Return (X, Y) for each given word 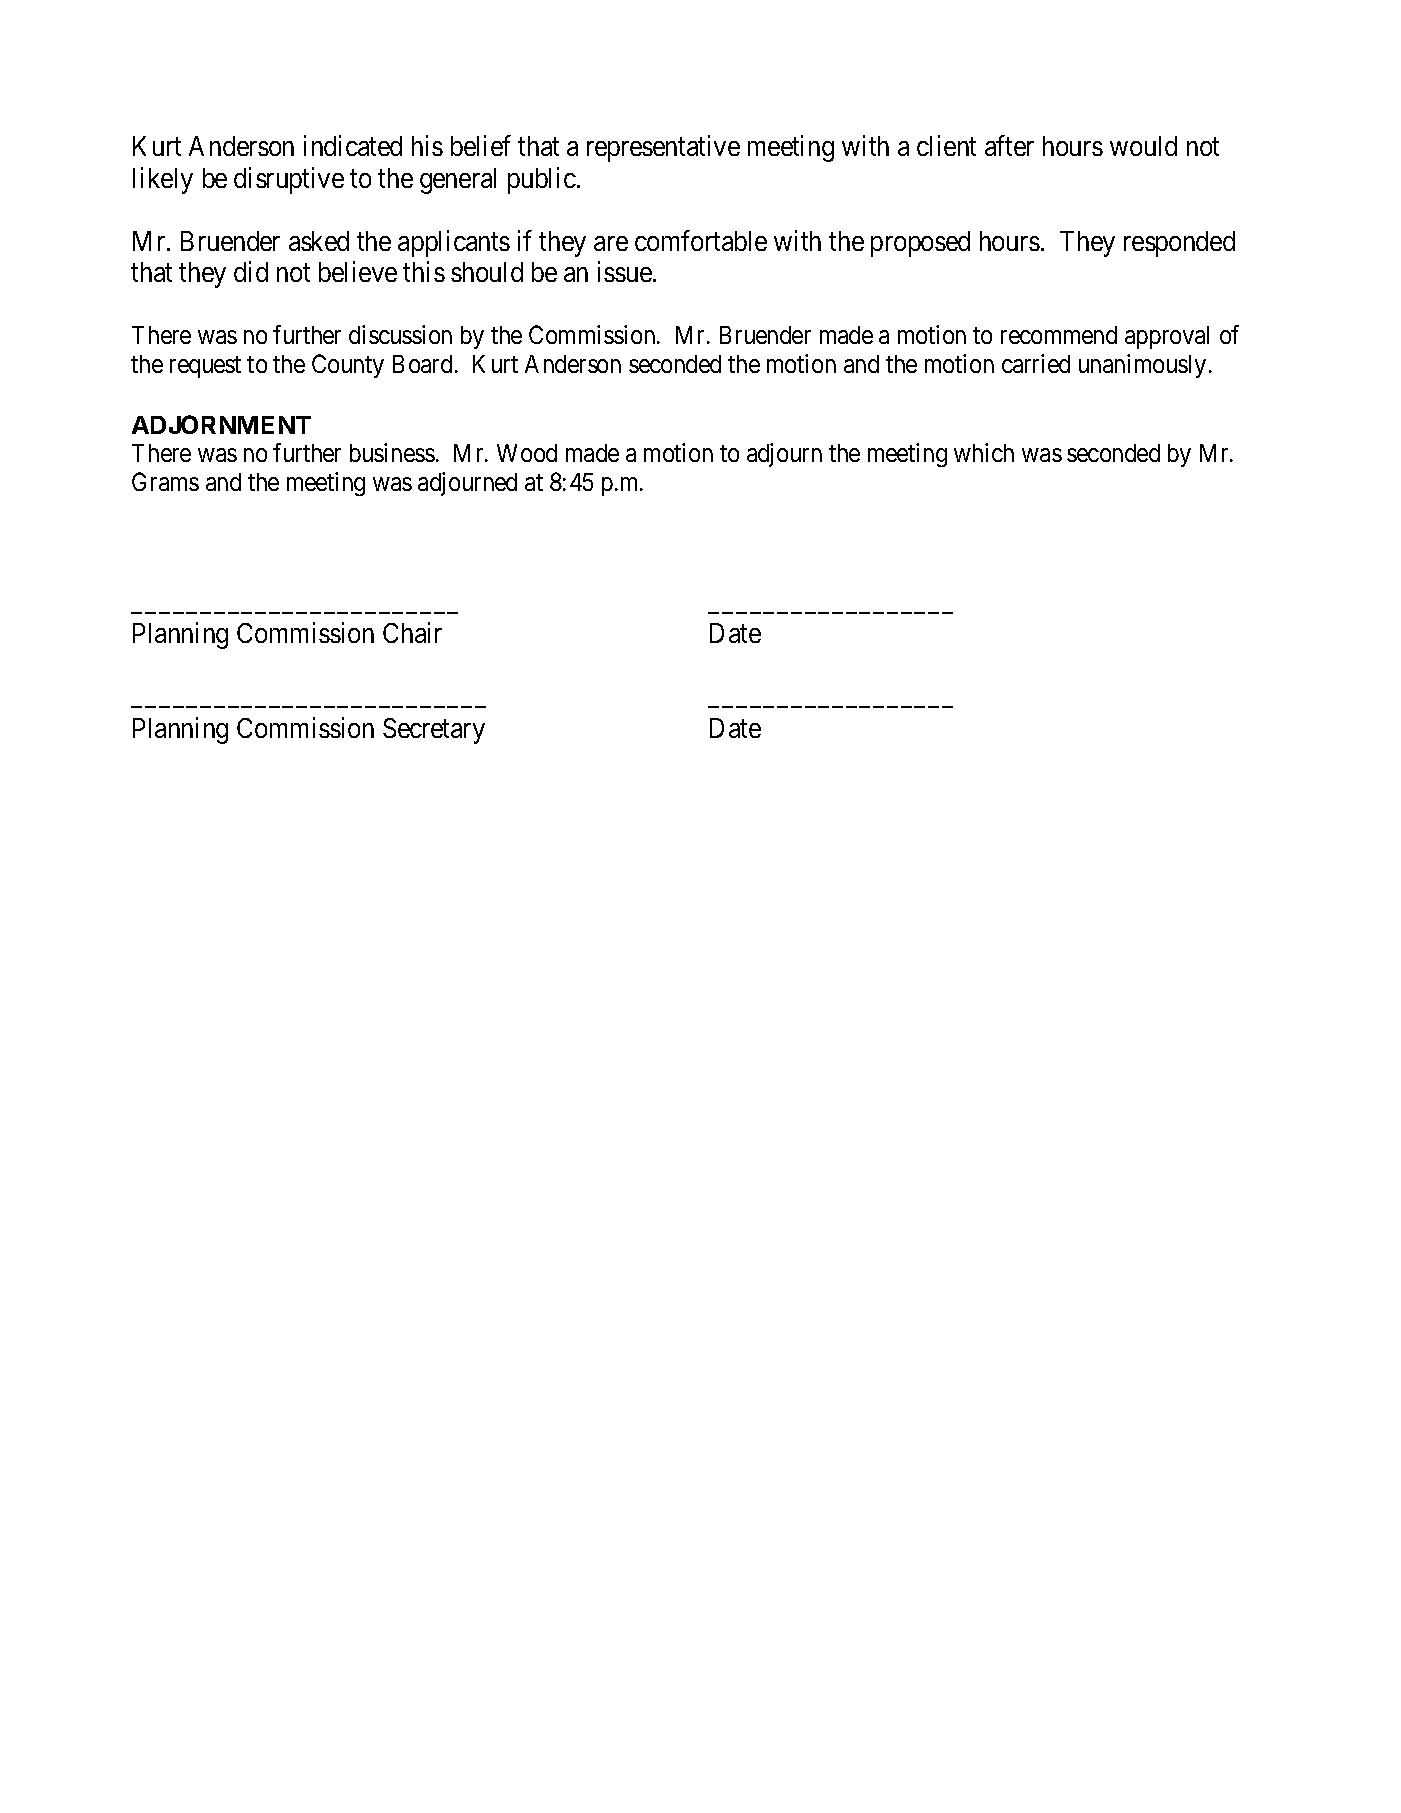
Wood (527, 453)
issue (625, 272)
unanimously (1142, 366)
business (392, 452)
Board (422, 364)
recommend (1059, 335)
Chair (412, 632)
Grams (165, 481)
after (1009, 145)
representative (663, 148)
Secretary (434, 731)
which (984, 452)
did (251, 272)
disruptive (289, 180)
